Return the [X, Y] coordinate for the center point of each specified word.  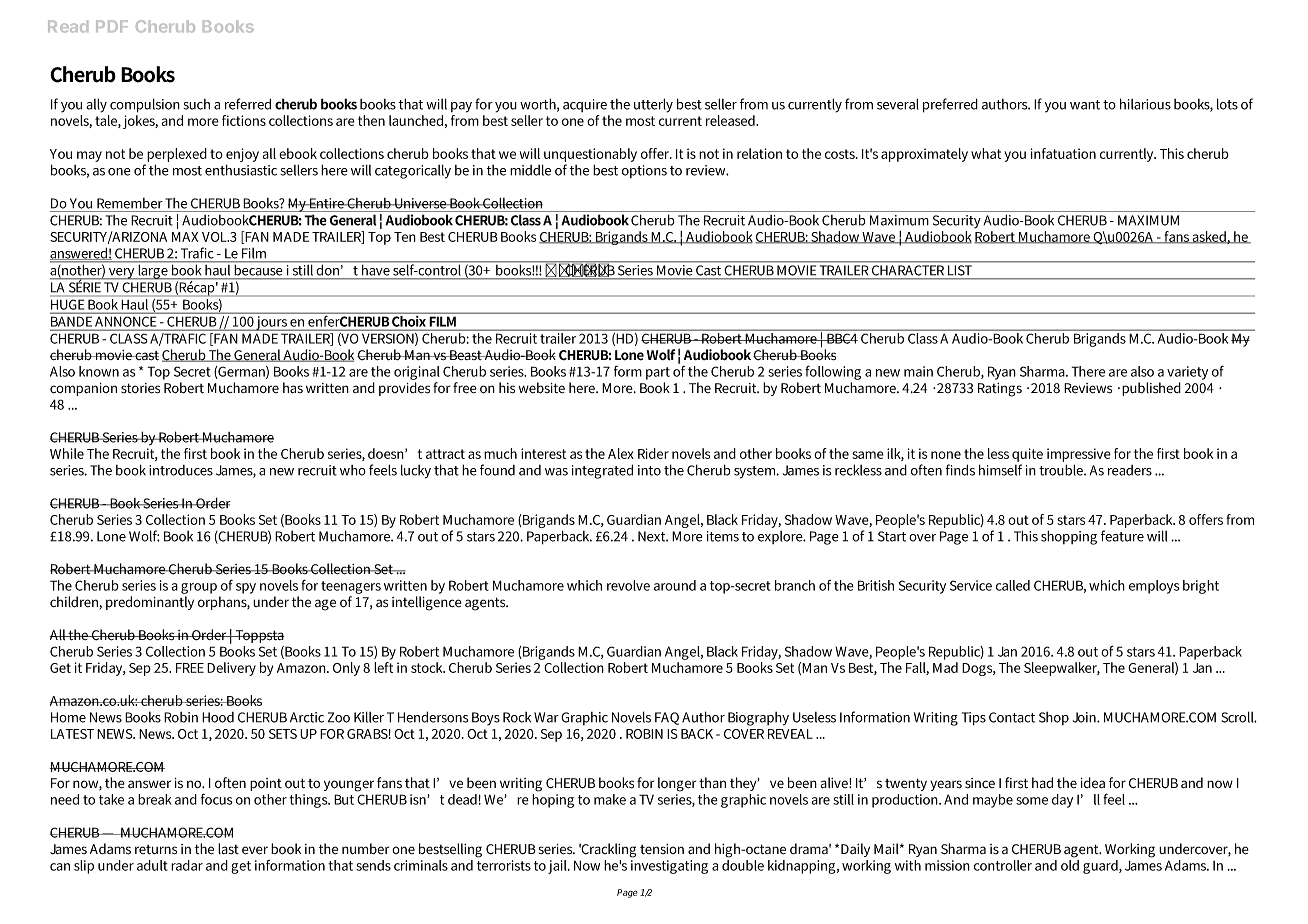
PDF [112, 26]
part [658, 373]
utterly [653, 105]
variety [1187, 373]
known [99, 371]
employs [1154, 587]
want [1085, 105]
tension [662, 849]
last [228, 848]
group [199, 588]
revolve [628, 585]
